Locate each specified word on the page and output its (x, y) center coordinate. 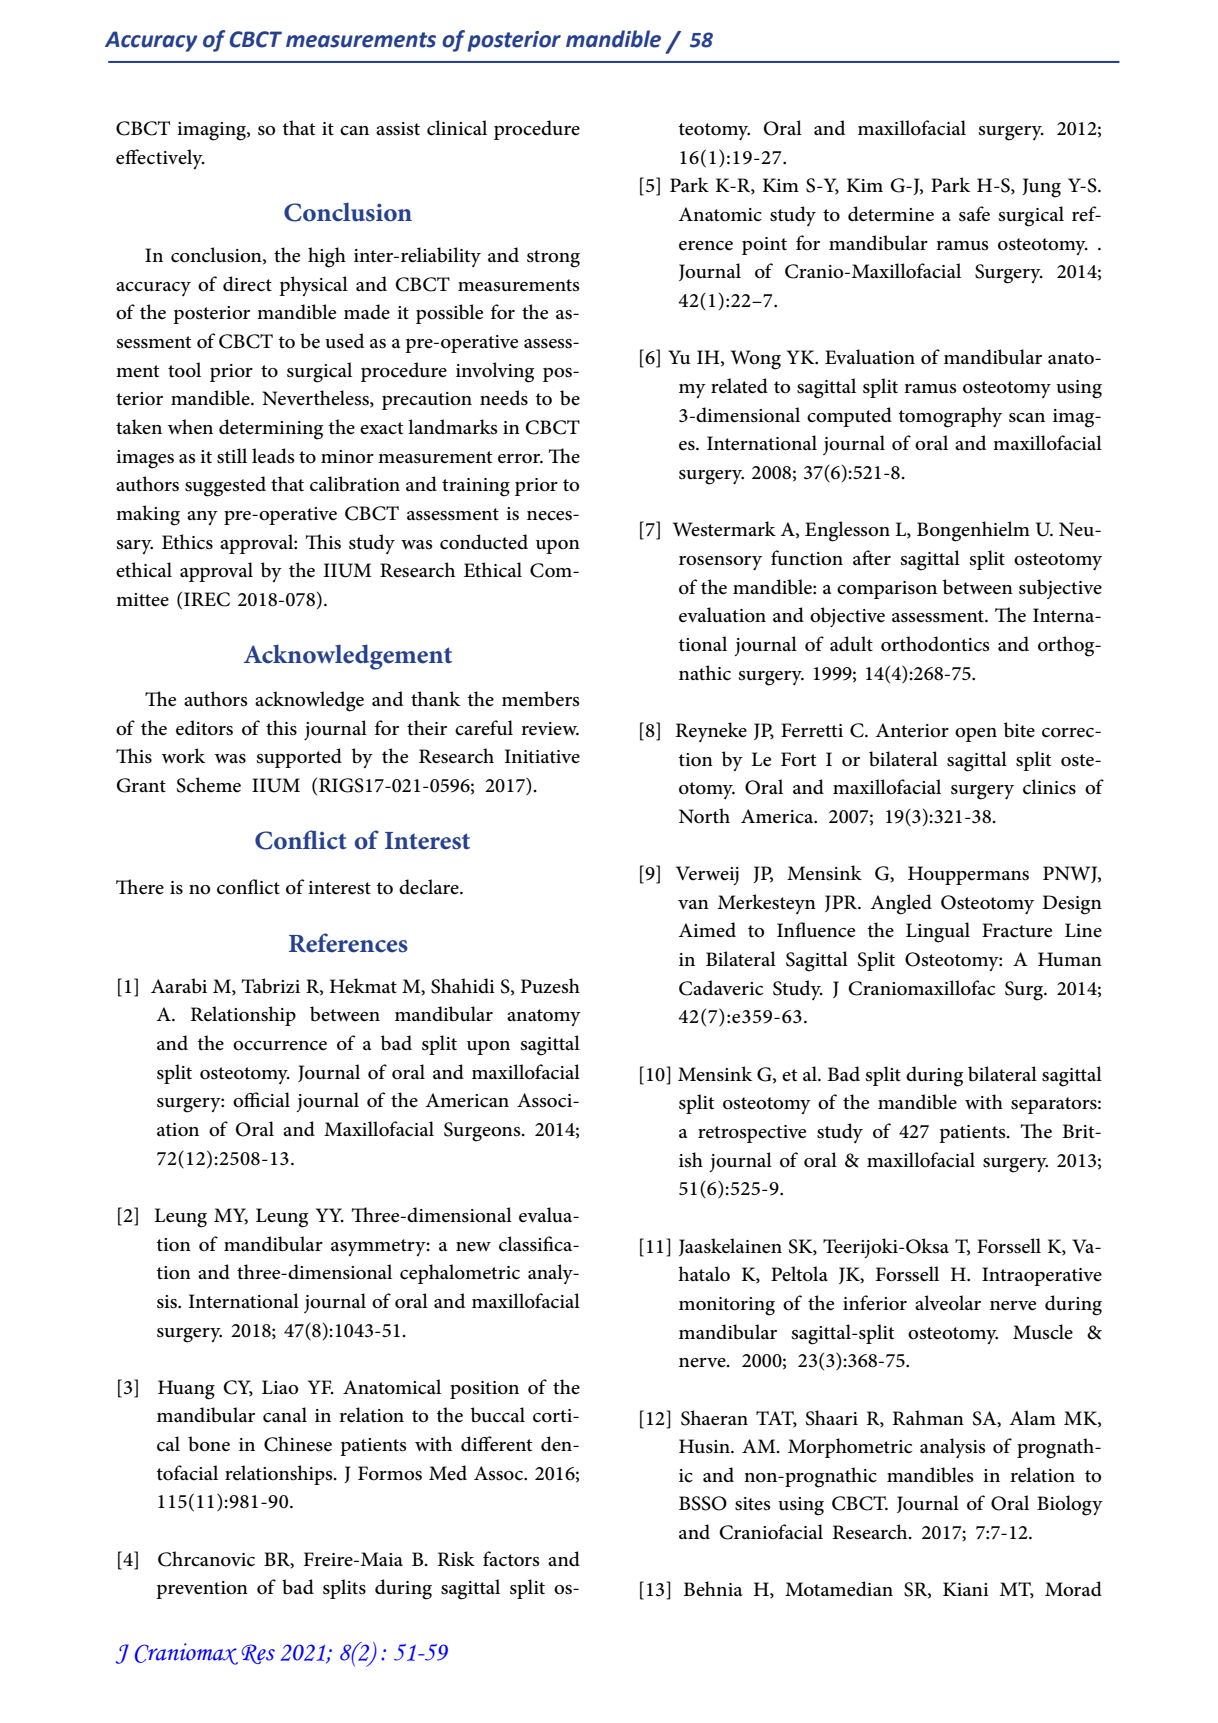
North (704, 816)
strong (553, 259)
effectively (160, 159)
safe (974, 214)
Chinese (298, 1444)
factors (511, 1559)
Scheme (209, 785)
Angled (901, 904)
